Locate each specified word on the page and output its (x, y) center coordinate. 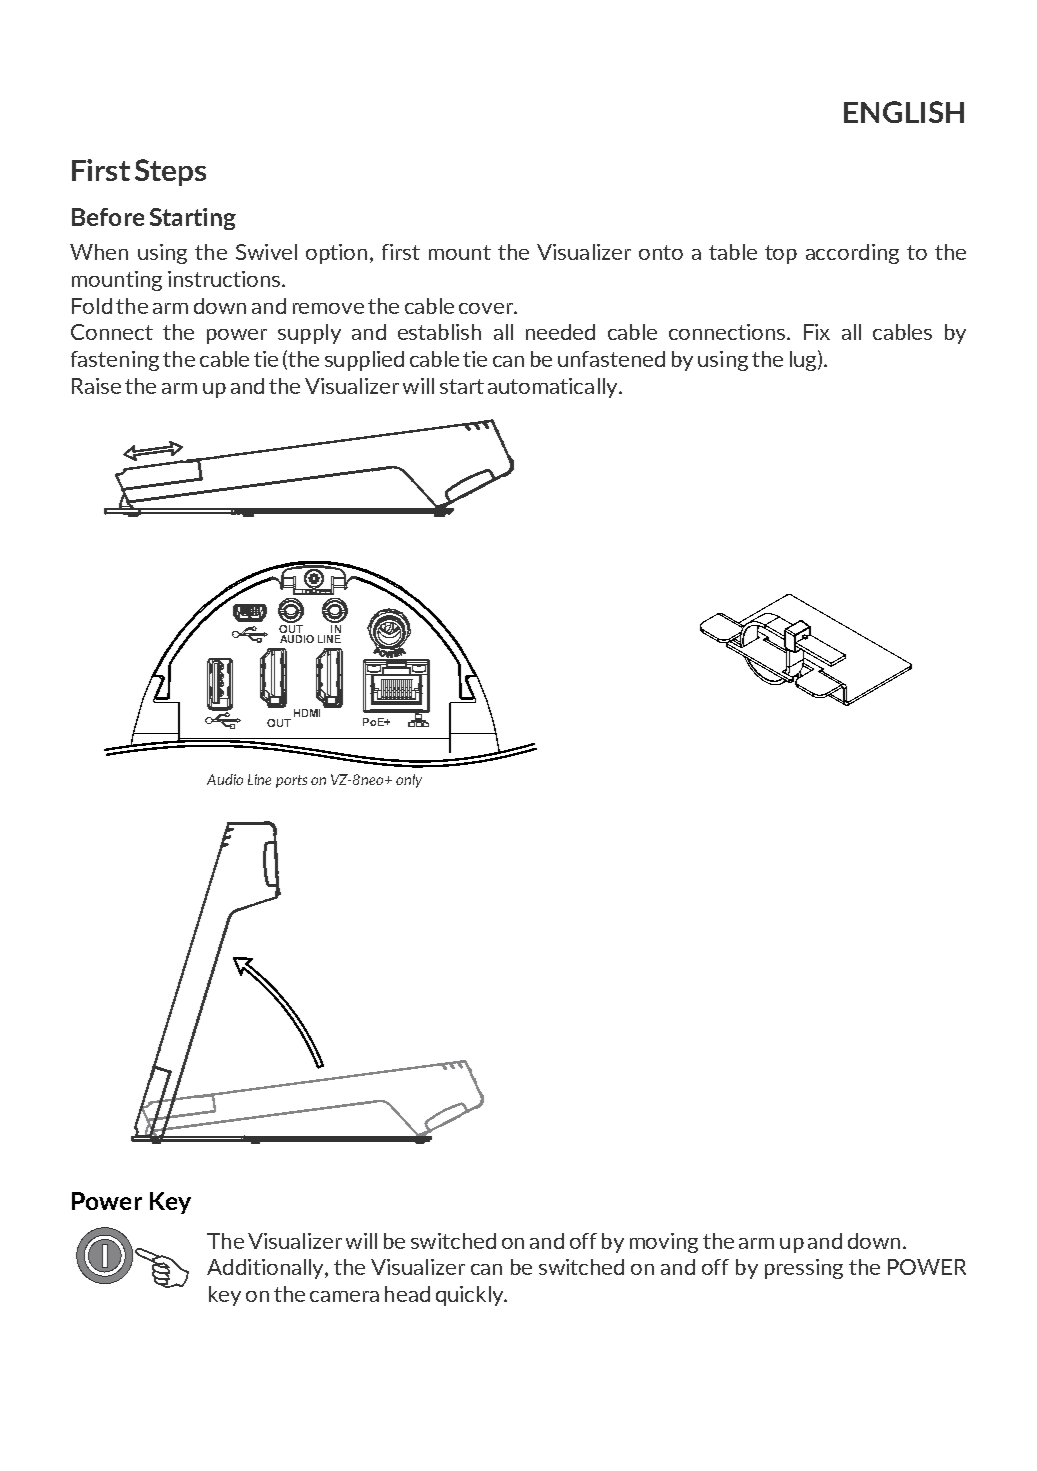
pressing (804, 1269)
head (407, 1294)
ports (291, 781)
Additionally (266, 1269)
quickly (471, 1296)
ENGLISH (904, 112)
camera (344, 1296)
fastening (115, 361)
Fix (817, 332)
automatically (554, 388)
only (409, 781)
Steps (170, 172)
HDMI (307, 713)
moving (664, 1243)
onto (661, 252)
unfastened (611, 359)
